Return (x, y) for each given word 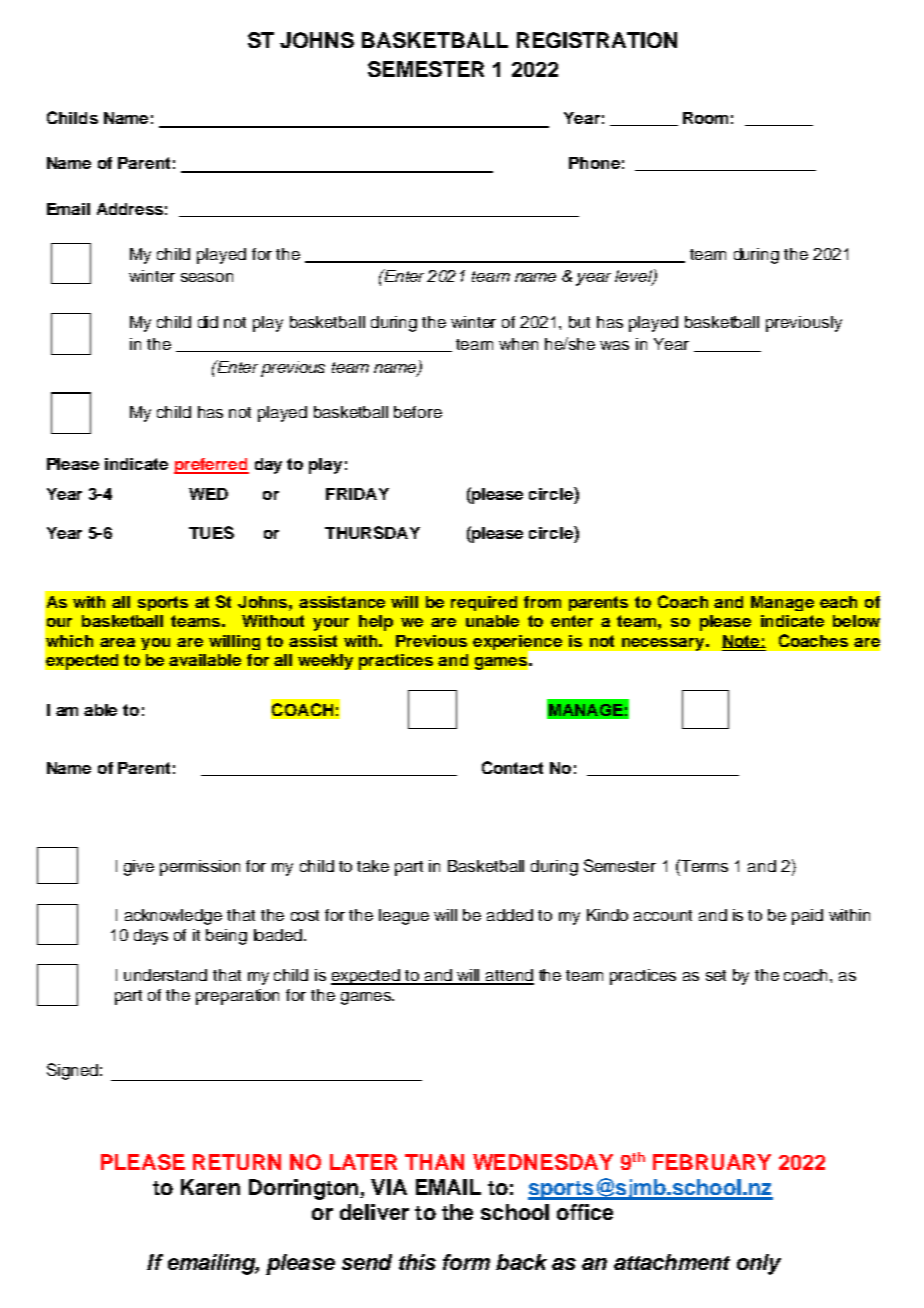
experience (519, 644)
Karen (210, 1187)
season (207, 277)
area (117, 642)
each (838, 602)
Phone (594, 163)
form (466, 1262)
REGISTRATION (597, 40)
